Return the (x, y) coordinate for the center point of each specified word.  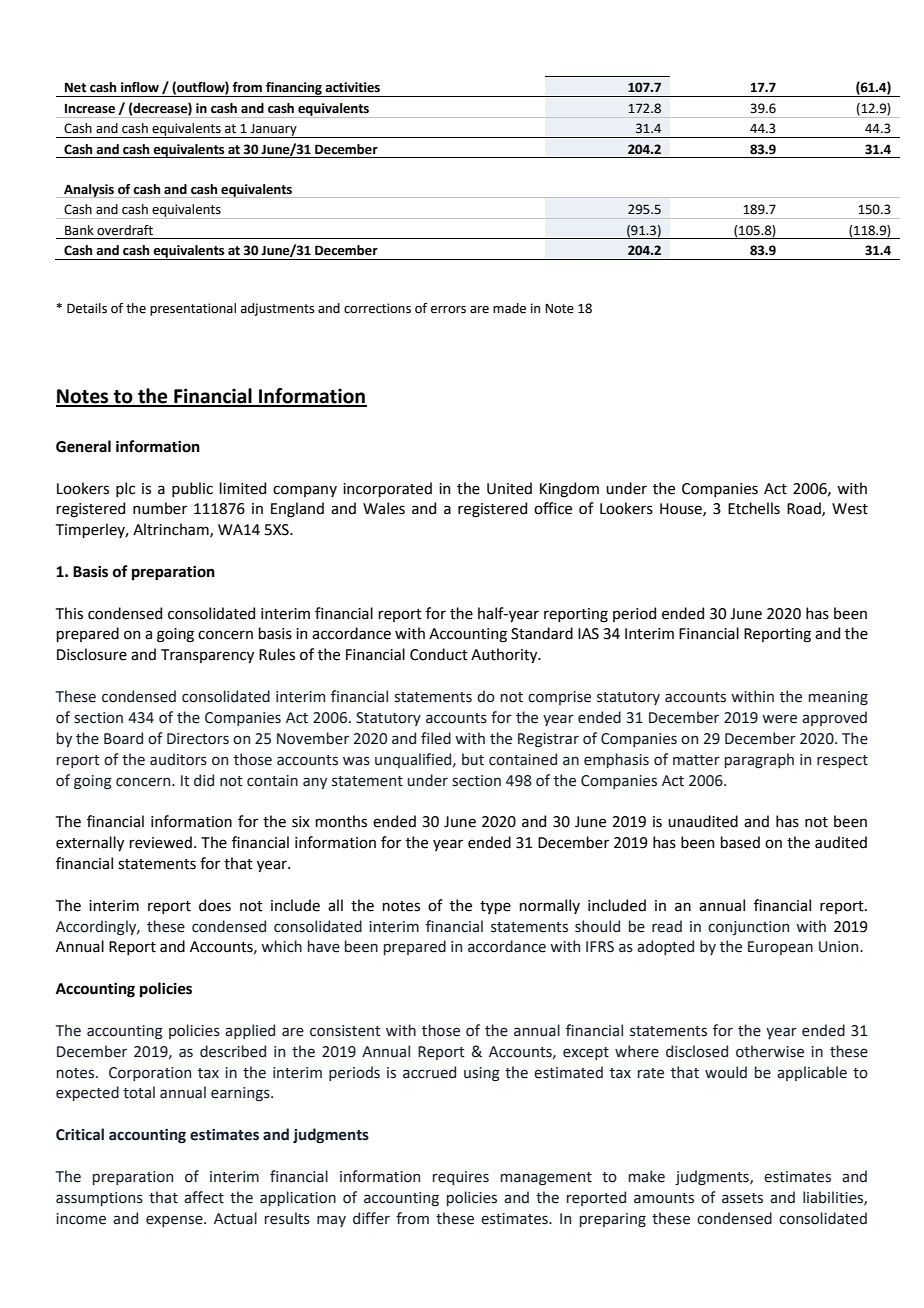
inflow (140, 87)
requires (461, 1178)
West (850, 509)
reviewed (160, 842)
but (473, 759)
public (192, 489)
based (740, 842)
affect (204, 1197)
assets (742, 1198)
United (509, 488)
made (509, 308)
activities (352, 87)
